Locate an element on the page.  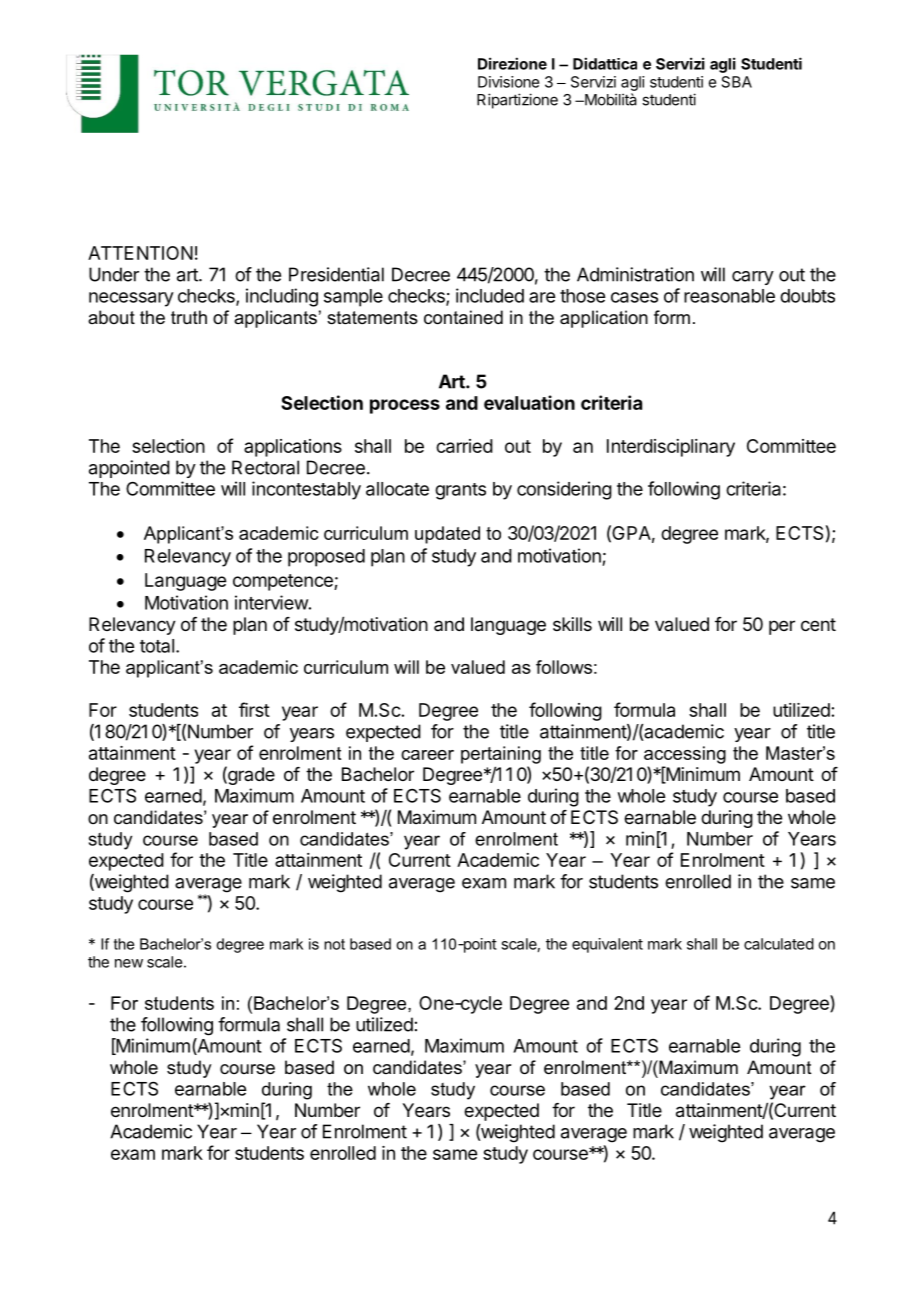
new is located at coordinates (129, 963).
